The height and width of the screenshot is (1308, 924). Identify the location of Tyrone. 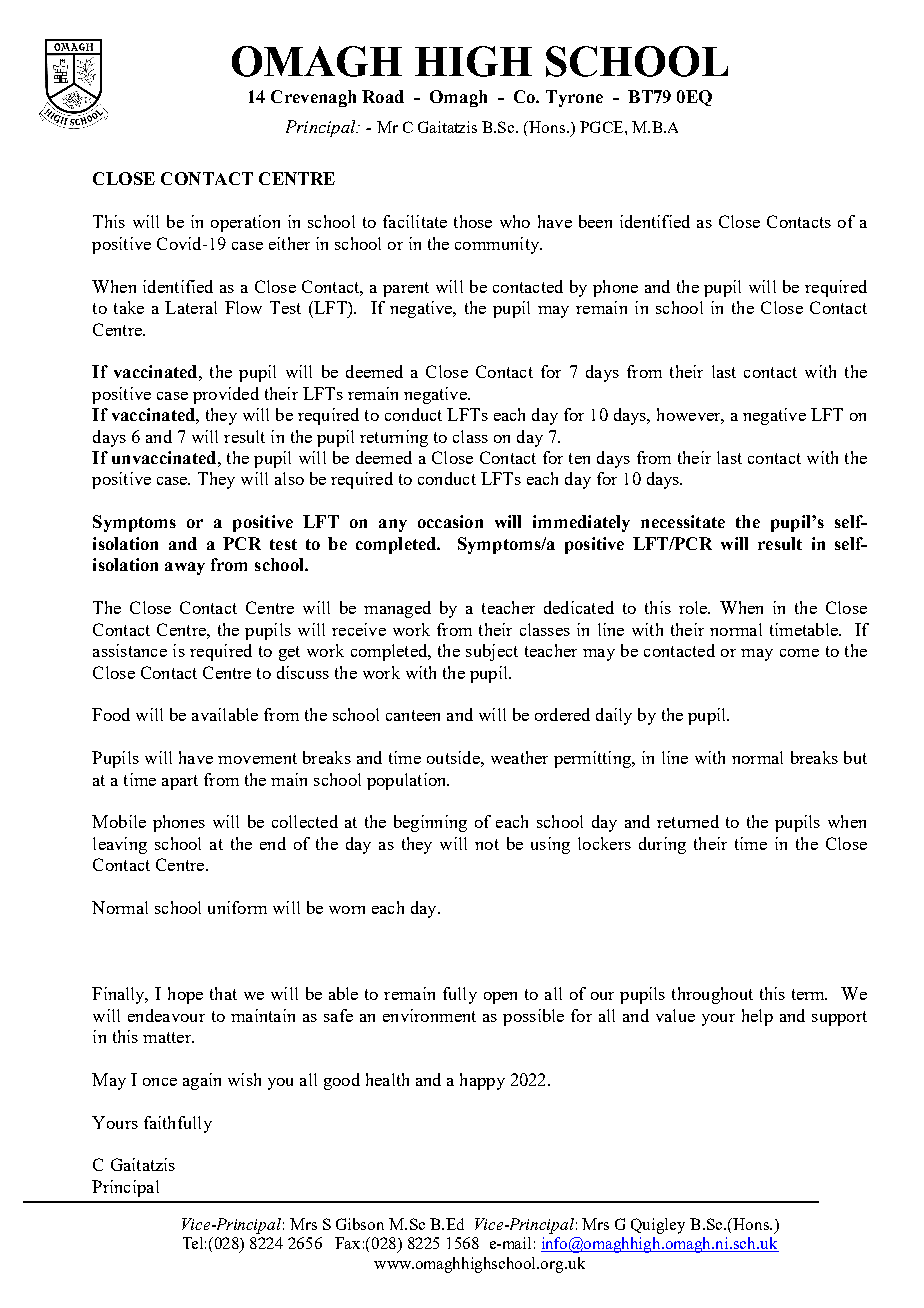
(574, 98).
